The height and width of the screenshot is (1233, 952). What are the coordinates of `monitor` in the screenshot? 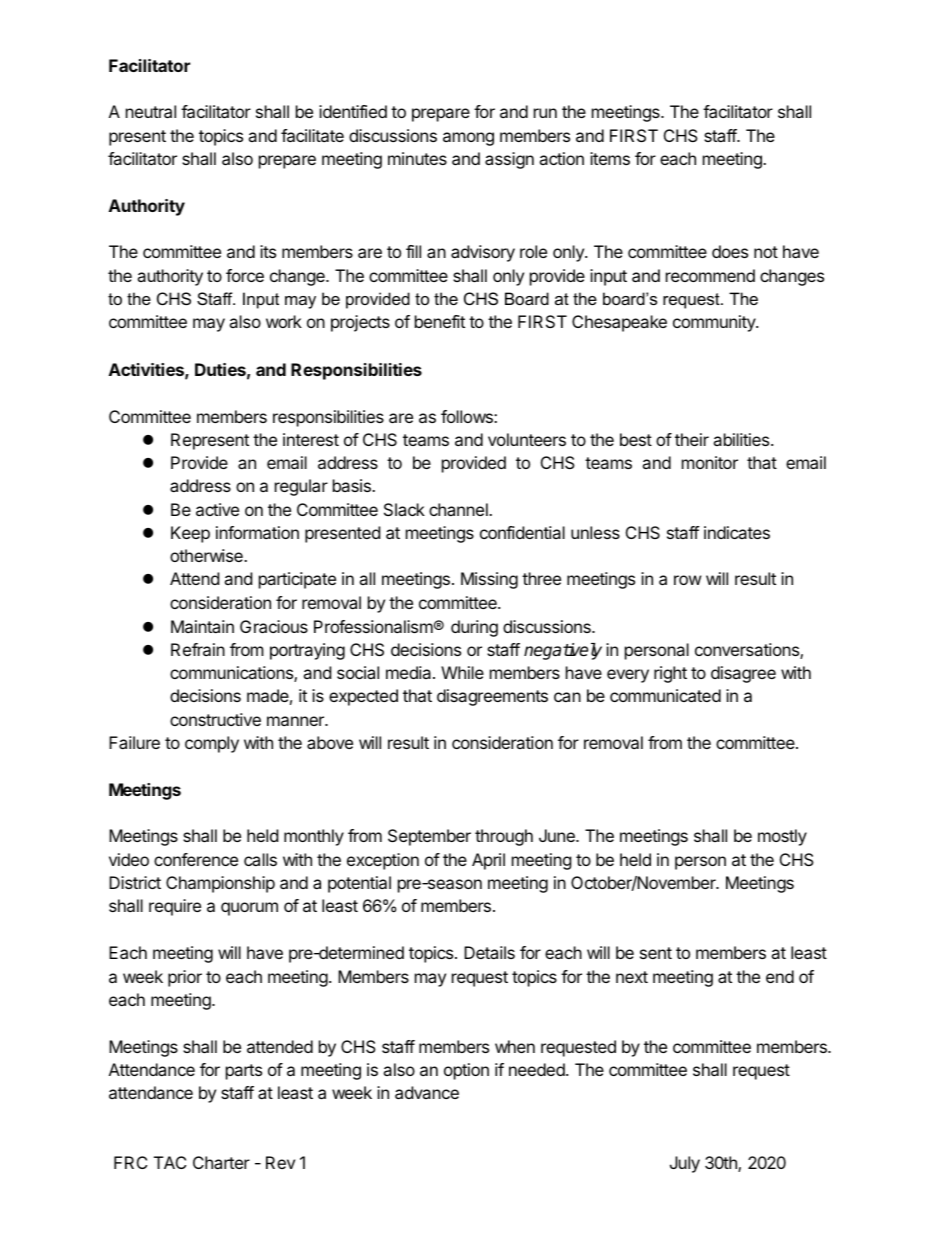 It's located at (710, 462).
